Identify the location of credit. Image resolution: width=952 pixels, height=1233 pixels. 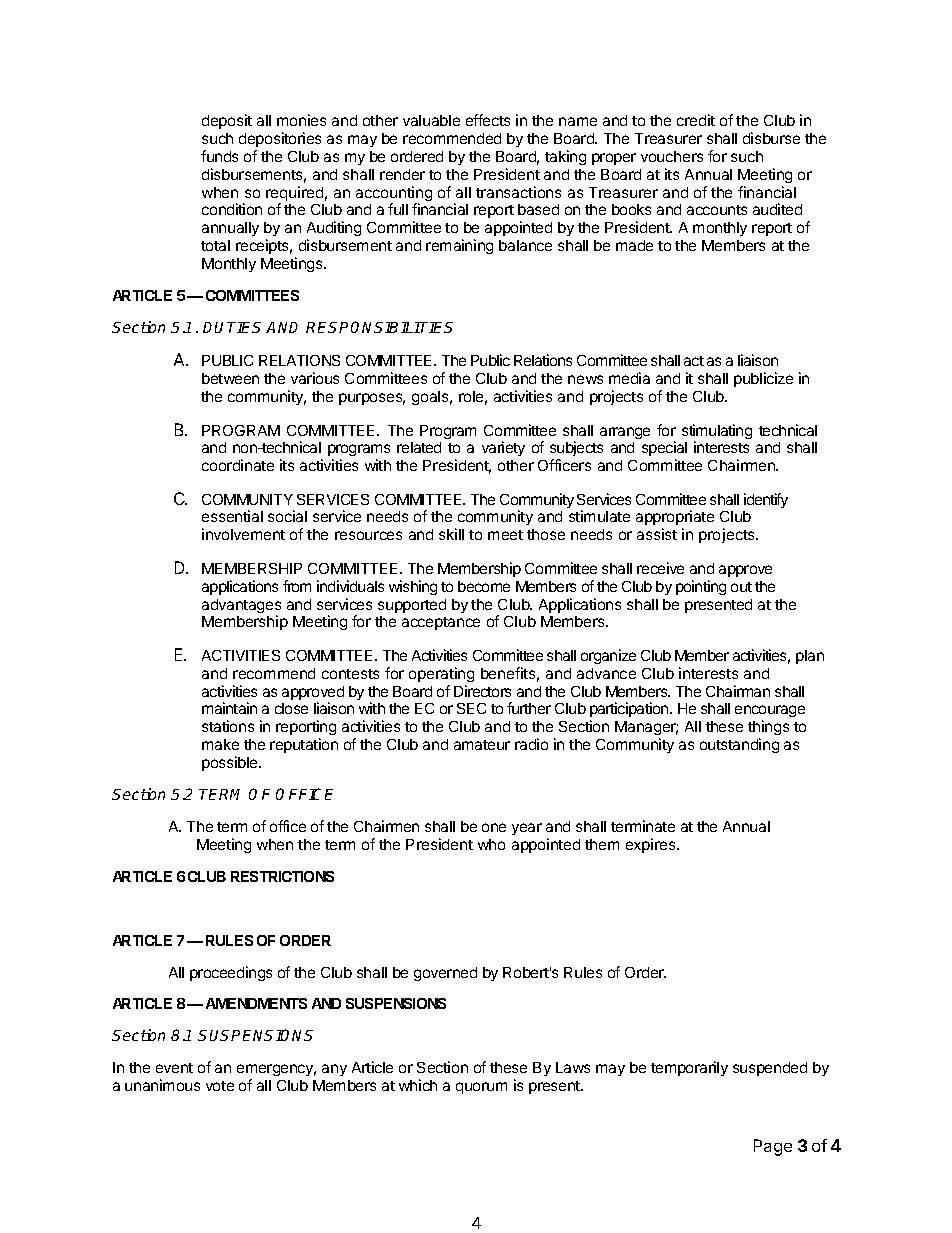
(696, 120).
